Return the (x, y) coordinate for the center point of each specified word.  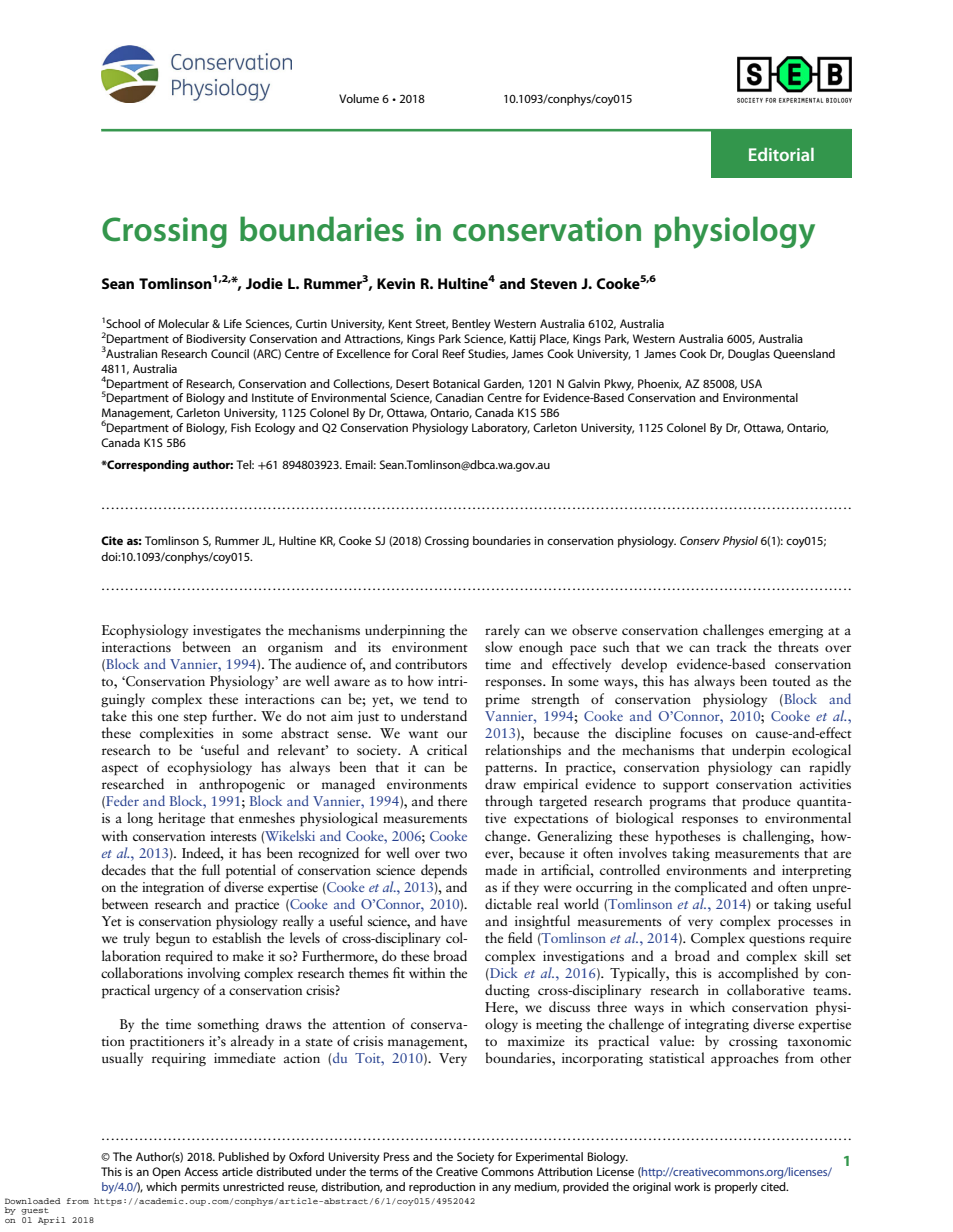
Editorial (781, 154)
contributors (431, 663)
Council (230, 353)
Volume (359, 98)
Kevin (396, 283)
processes (805, 924)
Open (166, 1173)
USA (751, 383)
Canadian (459, 397)
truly (136, 939)
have (454, 920)
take (114, 714)
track (731, 646)
